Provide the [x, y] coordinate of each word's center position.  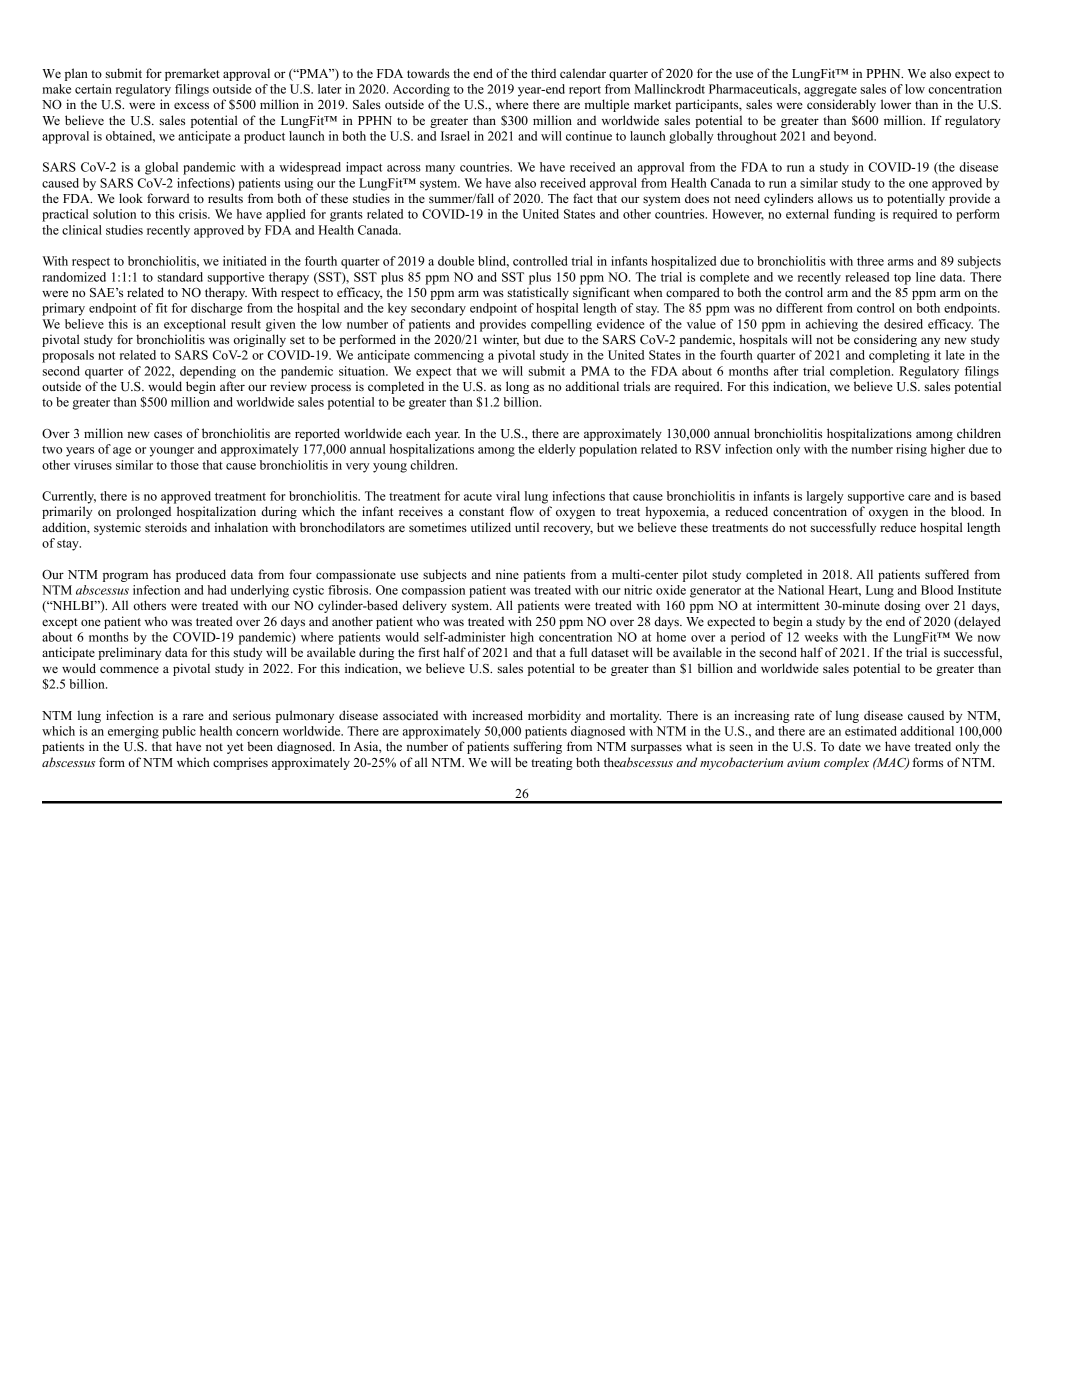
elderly [557, 450]
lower [896, 104]
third [543, 73]
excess [191, 105]
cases [168, 434]
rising [911, 450]
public [179, 732]
